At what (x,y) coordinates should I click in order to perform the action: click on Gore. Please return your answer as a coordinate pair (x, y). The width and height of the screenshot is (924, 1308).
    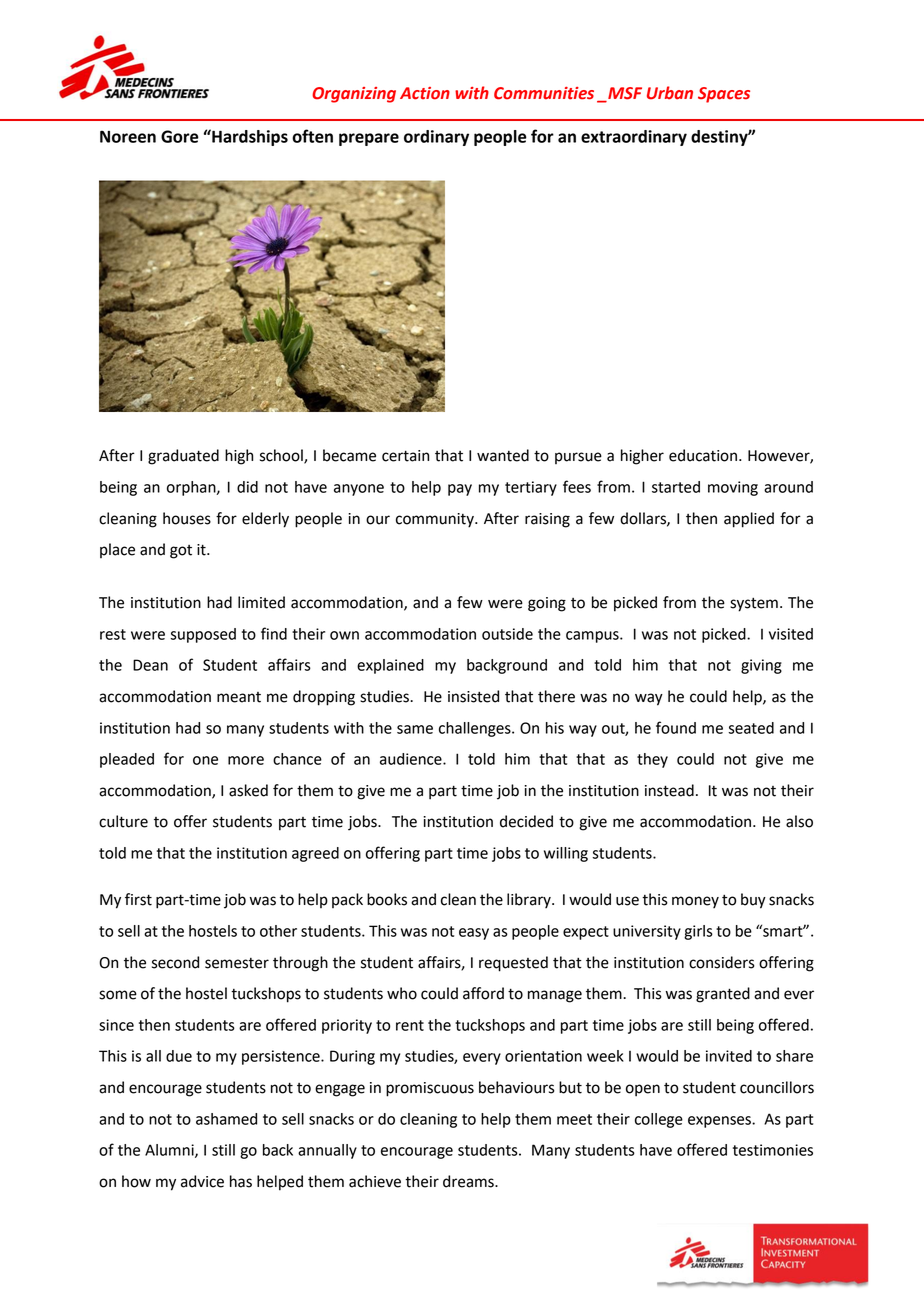
    Looking at the image, I should click on (180, 136).
